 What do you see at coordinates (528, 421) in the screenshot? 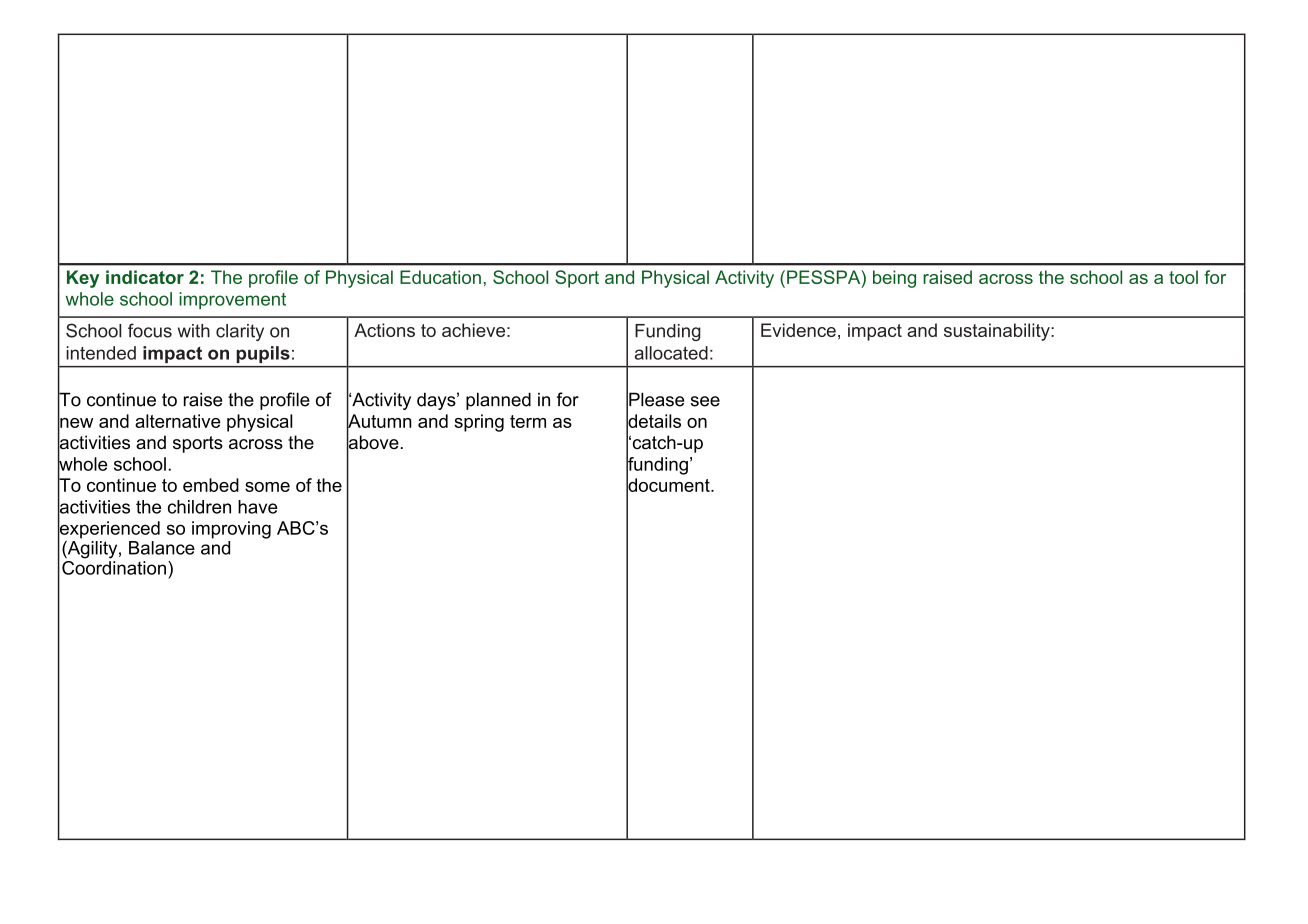
I see `term` at bounding box center [528, 421].
